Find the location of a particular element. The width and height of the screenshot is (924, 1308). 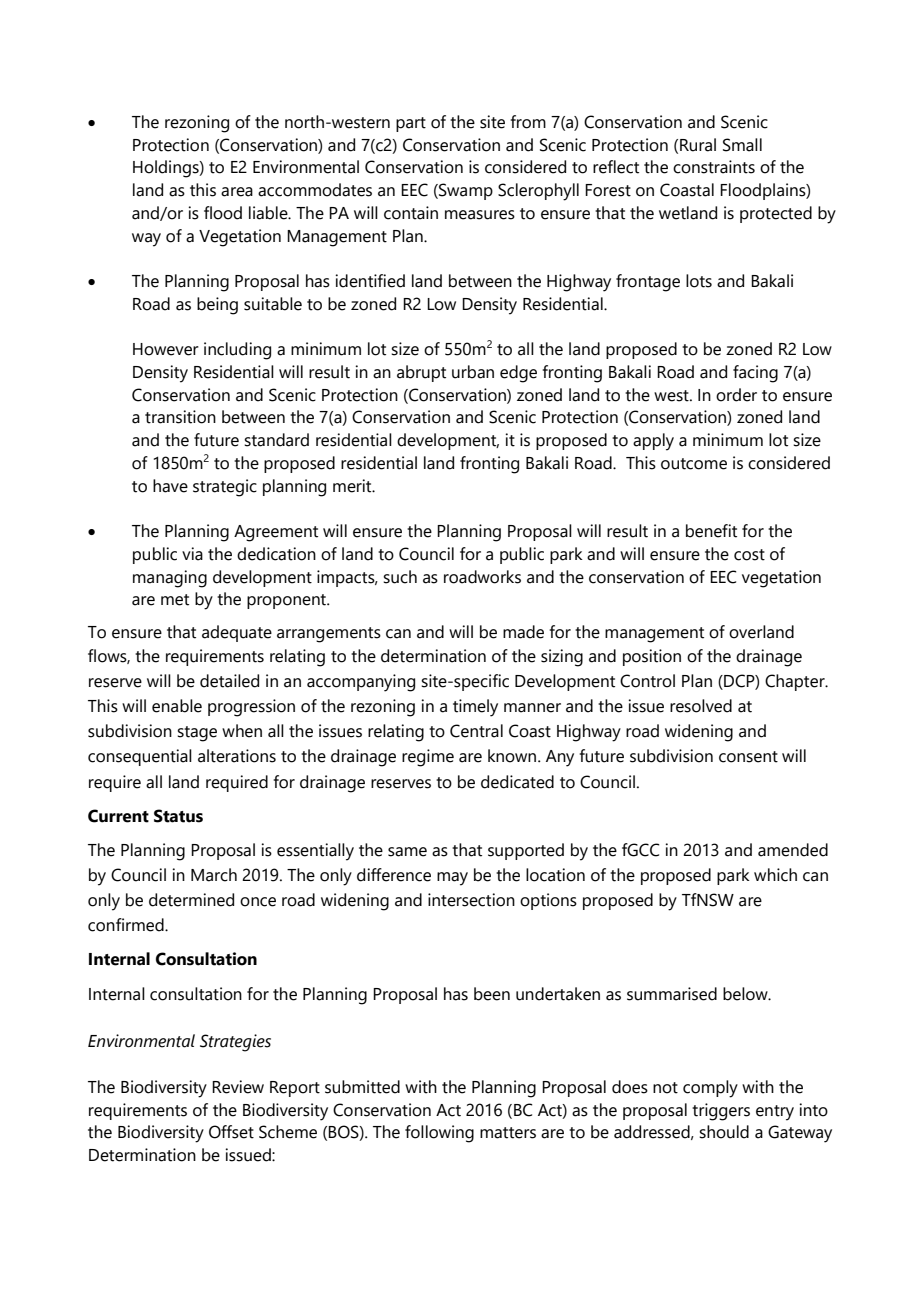

Review is located at coordinates (238, 1087).
